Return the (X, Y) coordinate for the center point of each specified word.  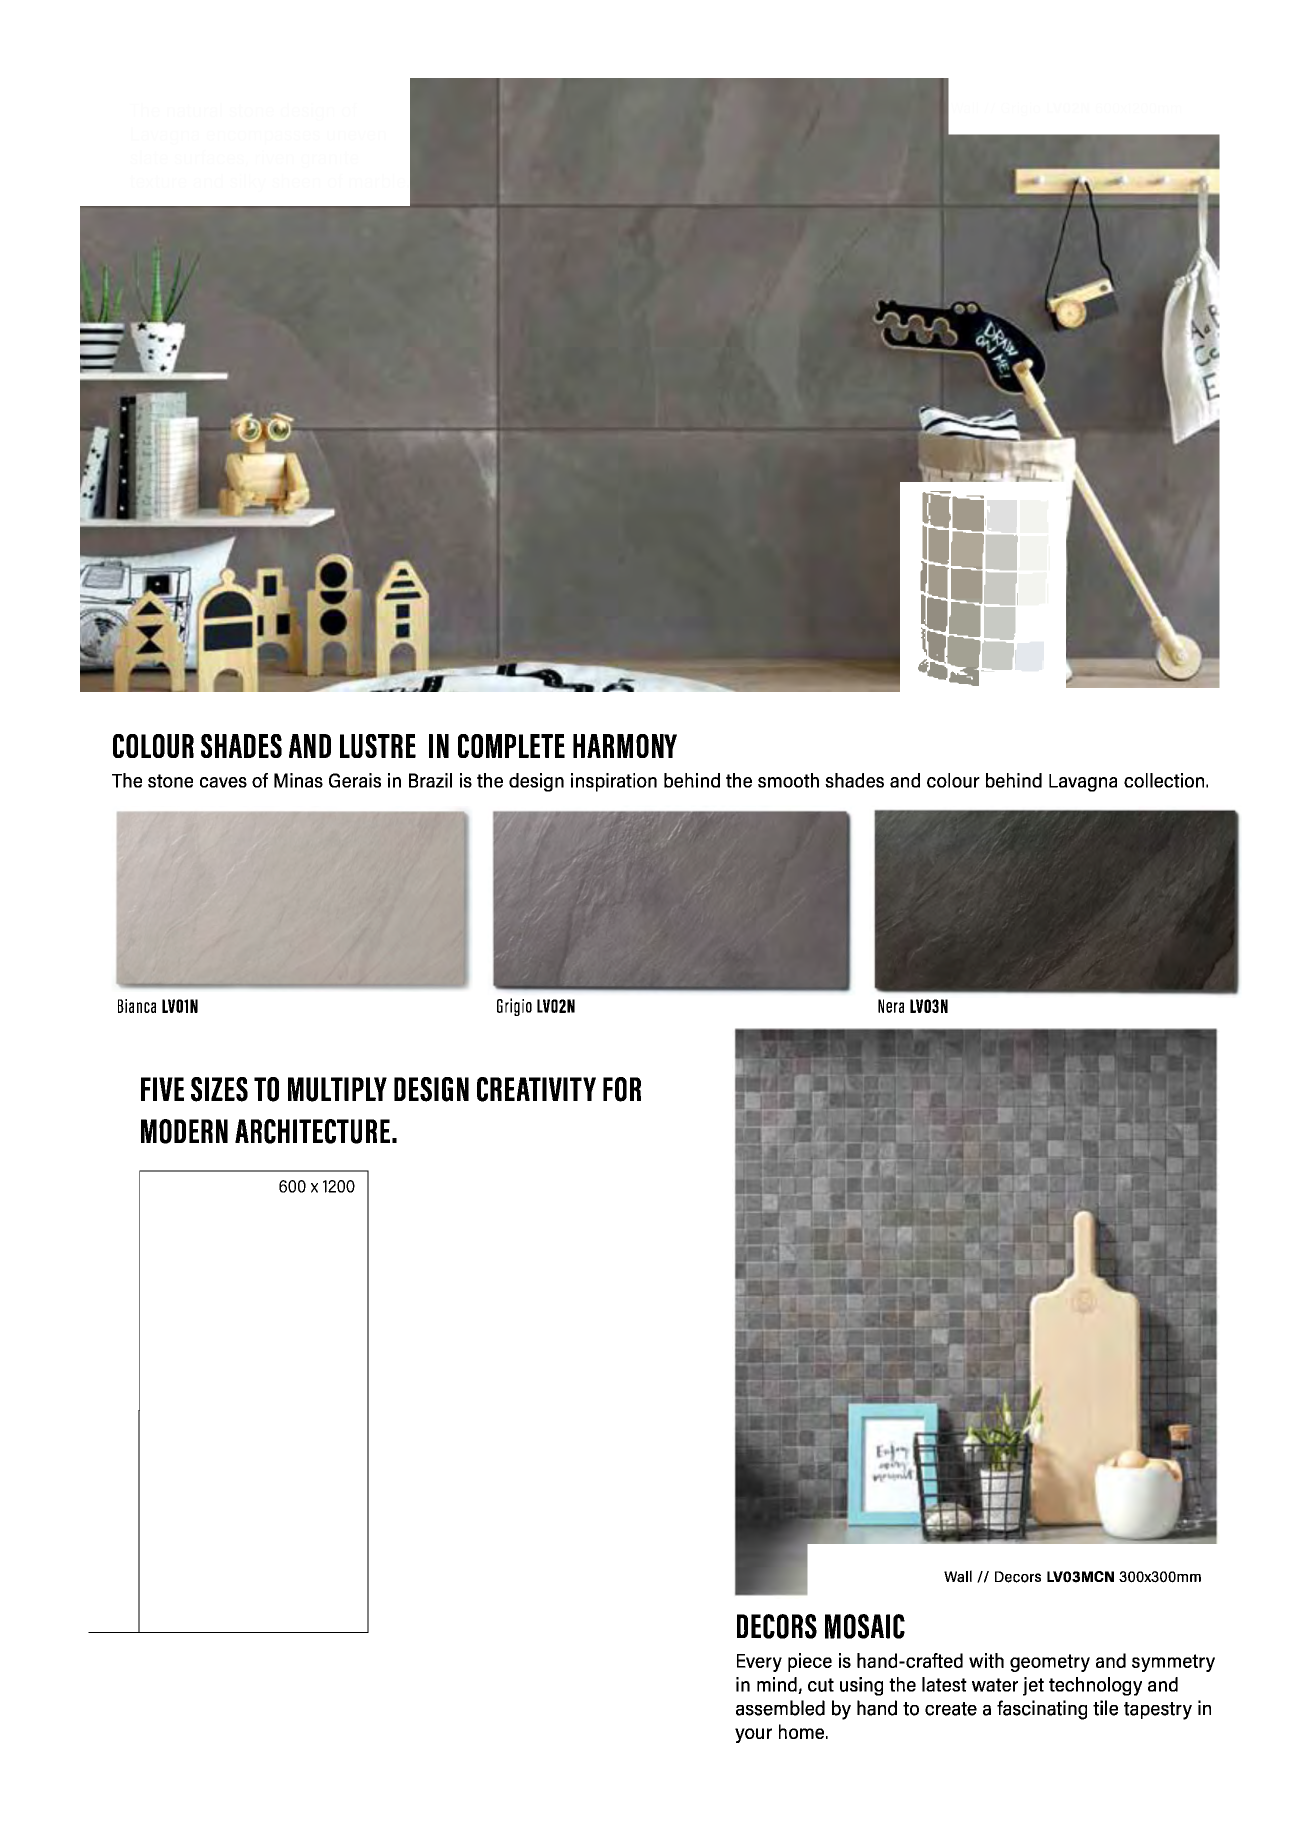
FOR (622, 1089)
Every (759, 1663)
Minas (298, 780)
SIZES (219, 1089)
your (753, 1735)
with (986, 1660)
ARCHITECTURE (312, 1131)
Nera (891, 1006)
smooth (788, 780)
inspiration (614, 782)
